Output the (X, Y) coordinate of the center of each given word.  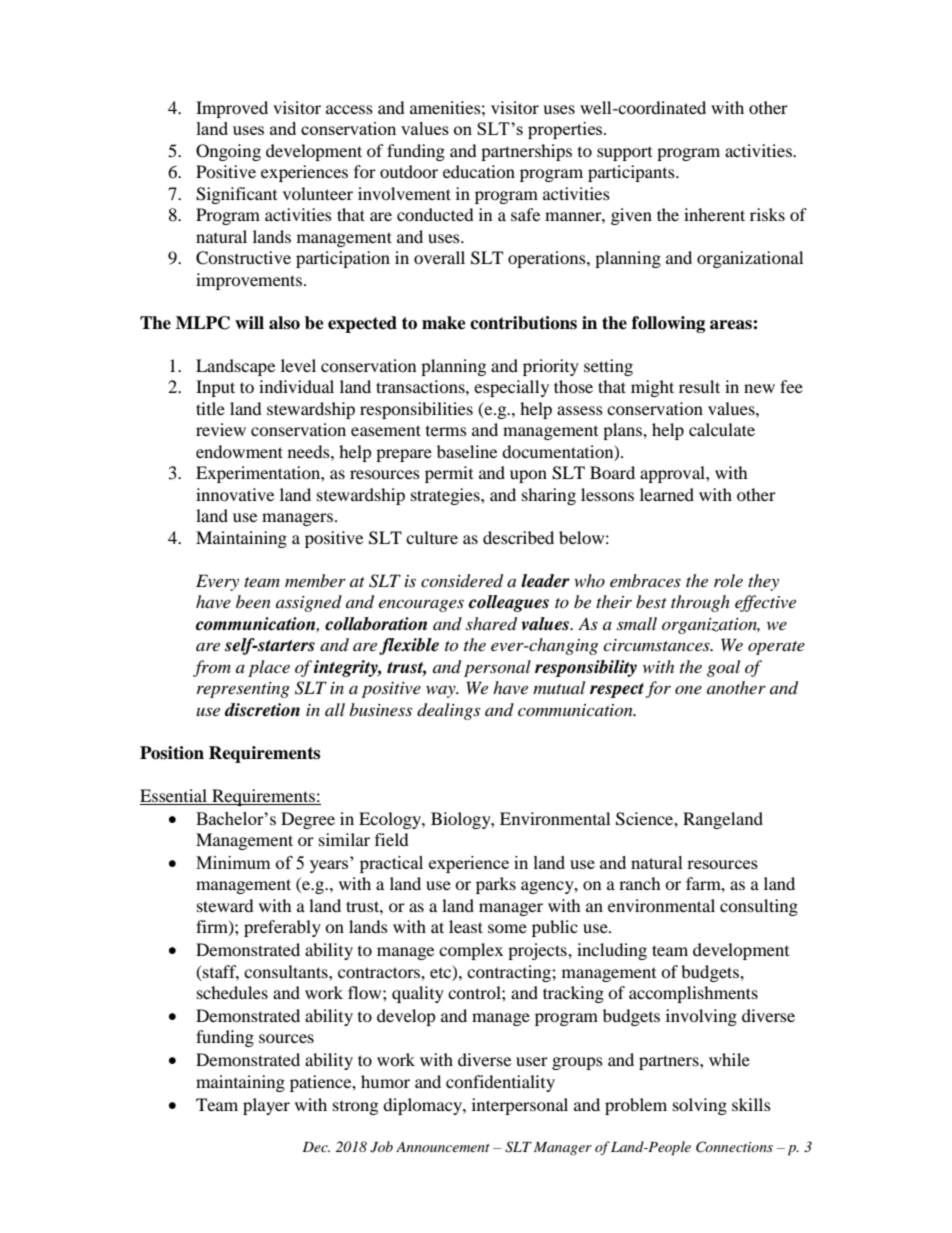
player (266, 1106)
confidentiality (500, 1083)
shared (491, 624)
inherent (714, 214)
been (253, 601)
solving (700, 1106)
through (700, 603)
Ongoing (228, 152)
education (479, 171)
